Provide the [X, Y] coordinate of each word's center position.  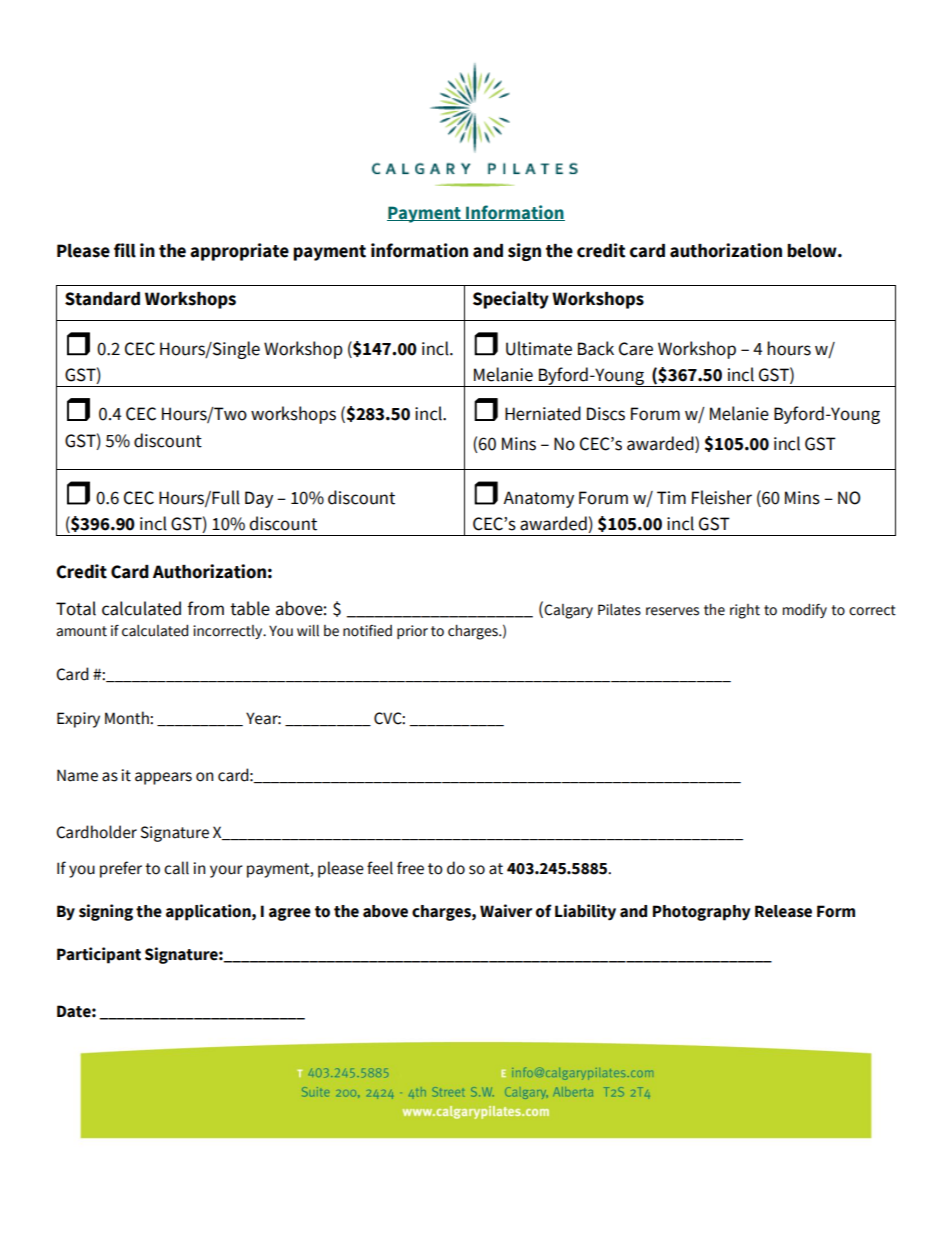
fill [125, 250]
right [745, 611]
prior [412, 632]
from [205, 608]
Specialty [511, 300]
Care [636, 349]
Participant [99, 955]
